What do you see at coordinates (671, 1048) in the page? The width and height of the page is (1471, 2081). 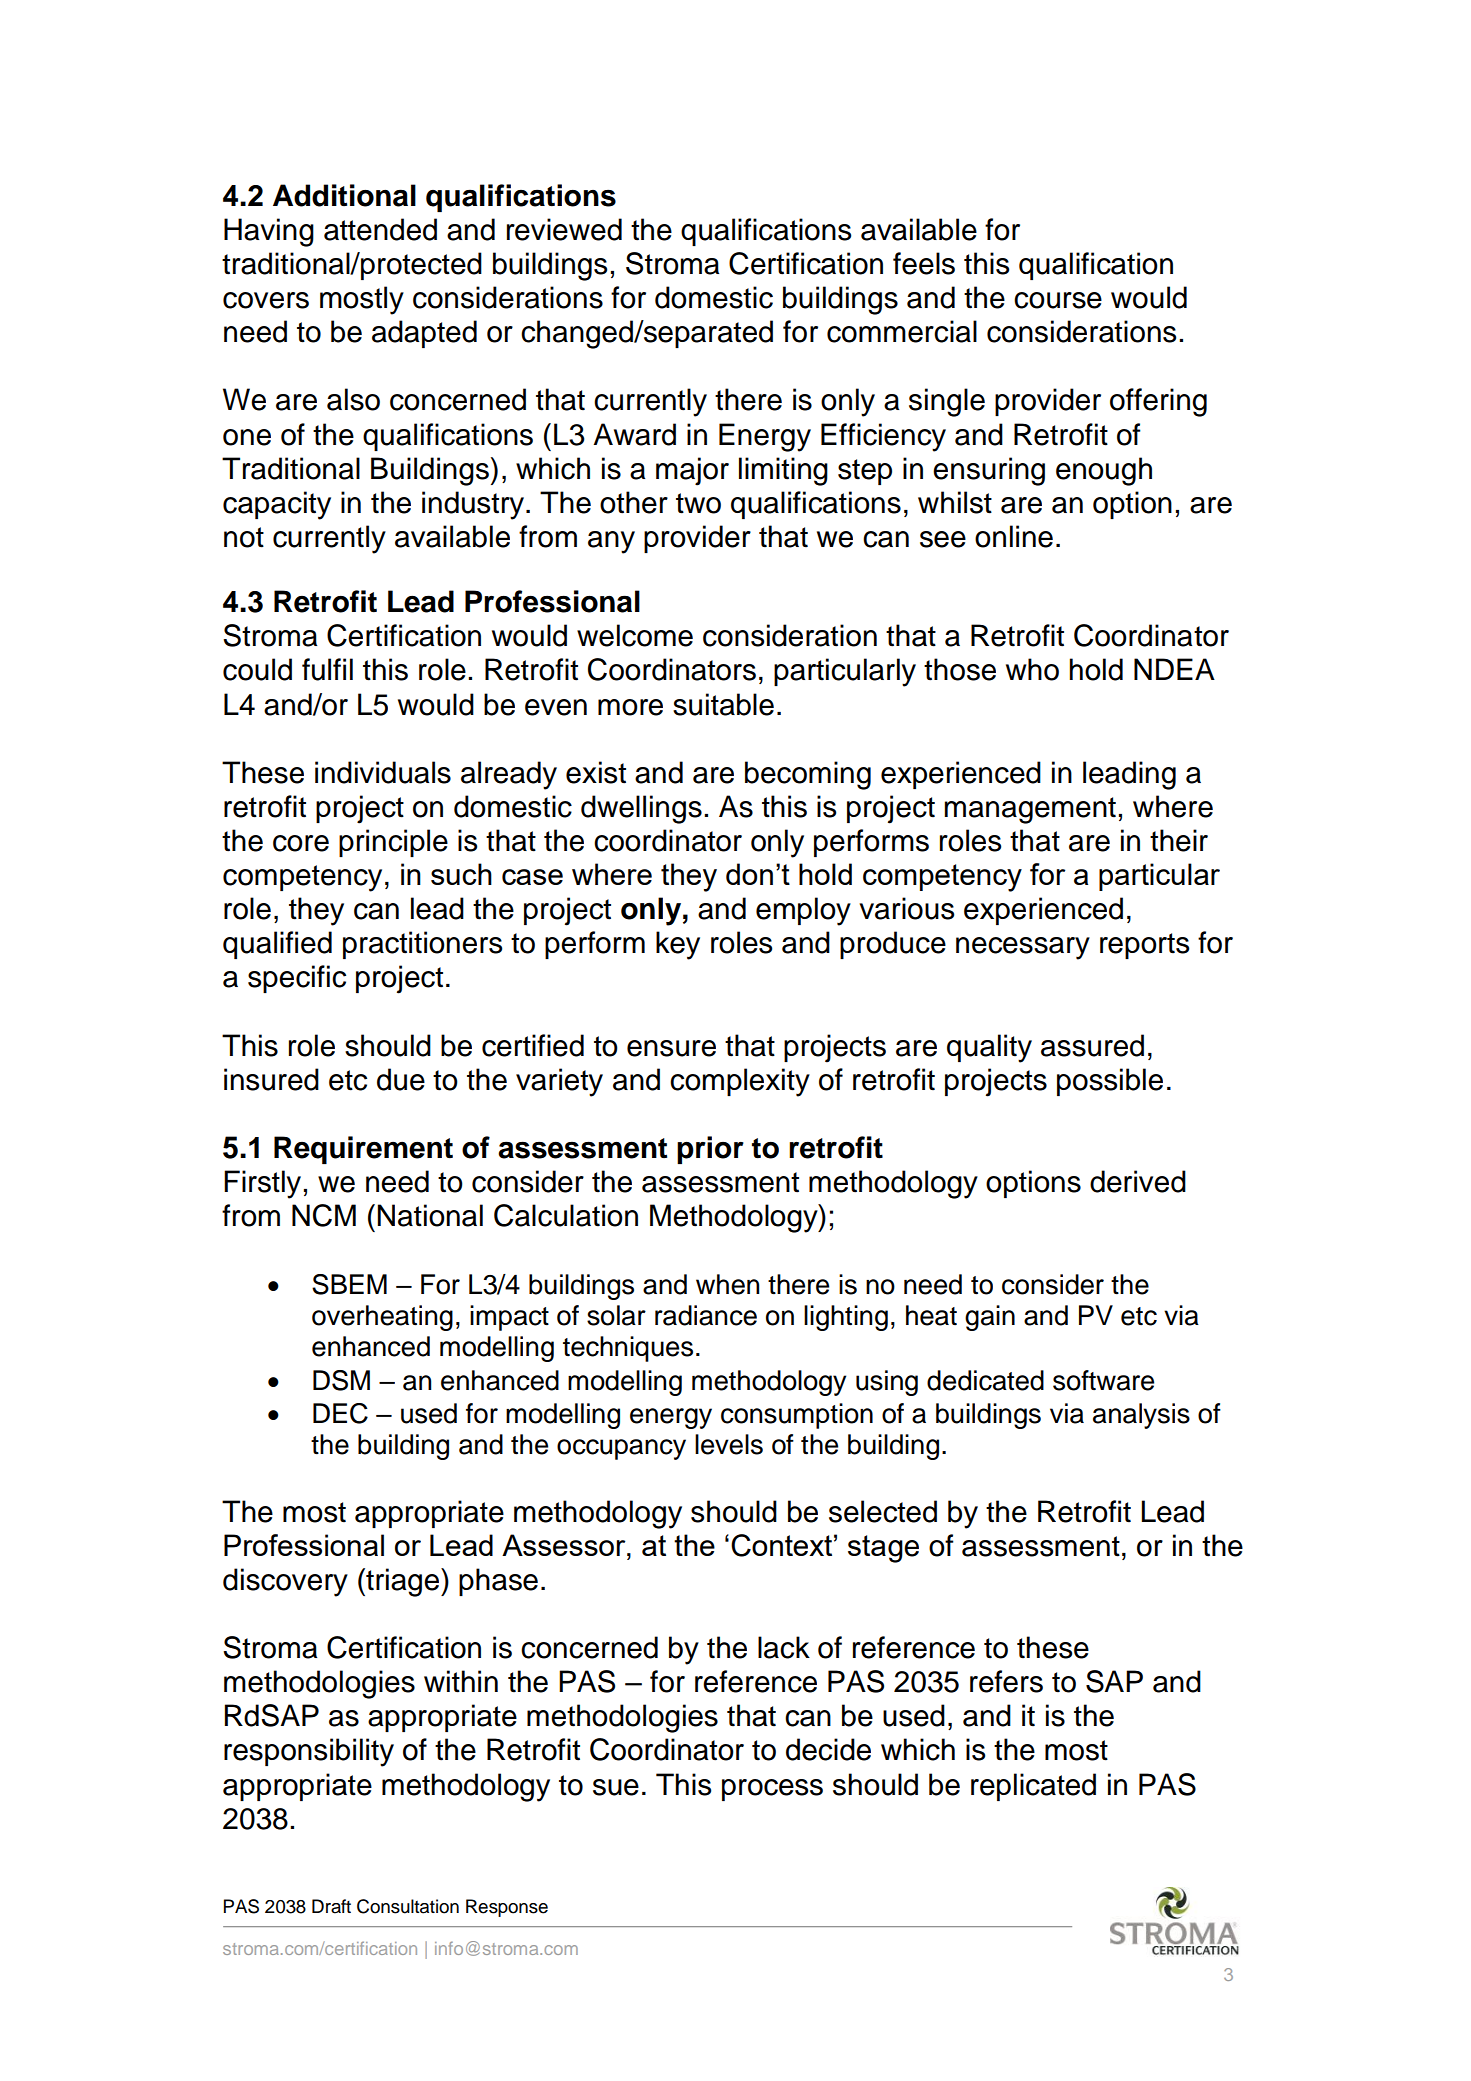 I see `ensure` at bounding box center [671, 1048].
